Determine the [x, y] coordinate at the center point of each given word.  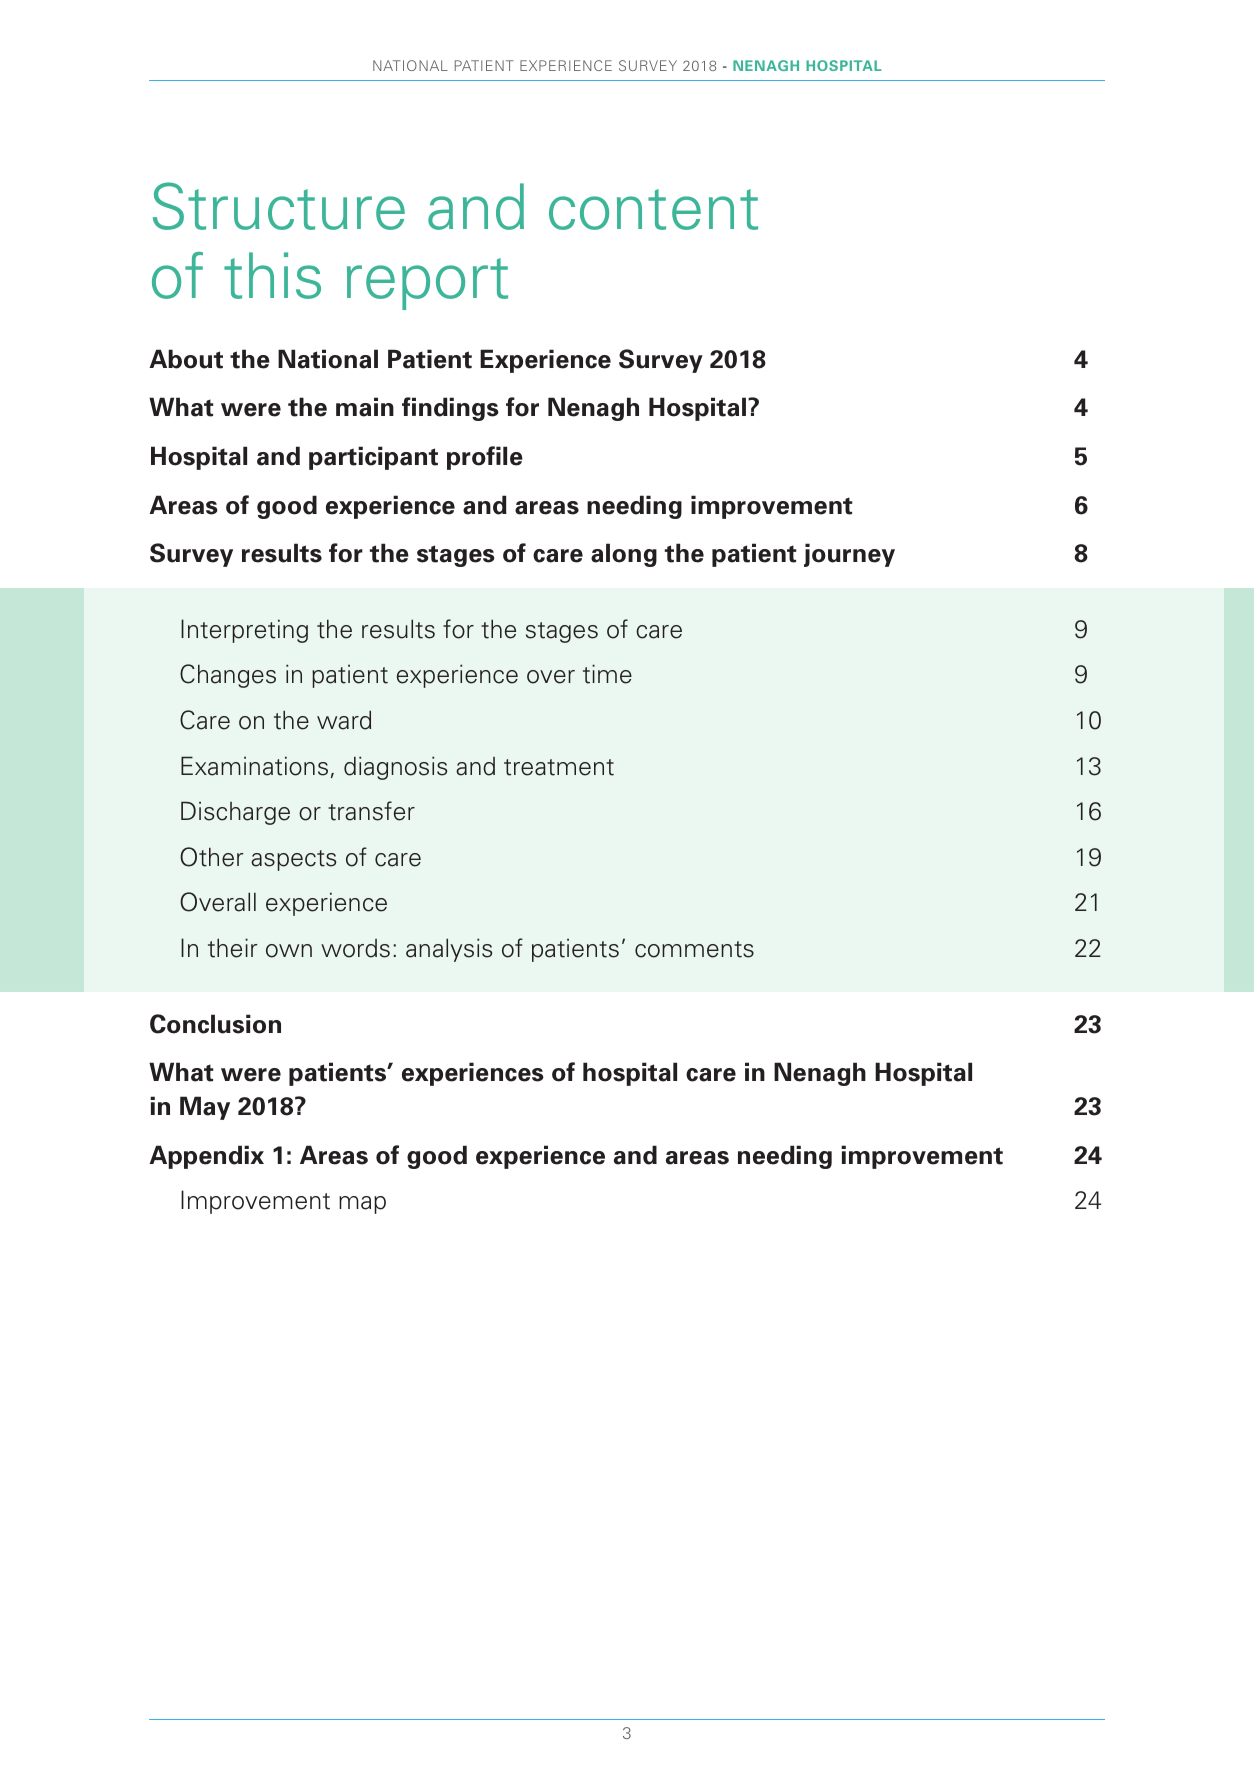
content [653, 209]
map [362, 1205]
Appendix [206, 1157]
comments [694, 949]
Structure [279, 206]
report [427, 284]
